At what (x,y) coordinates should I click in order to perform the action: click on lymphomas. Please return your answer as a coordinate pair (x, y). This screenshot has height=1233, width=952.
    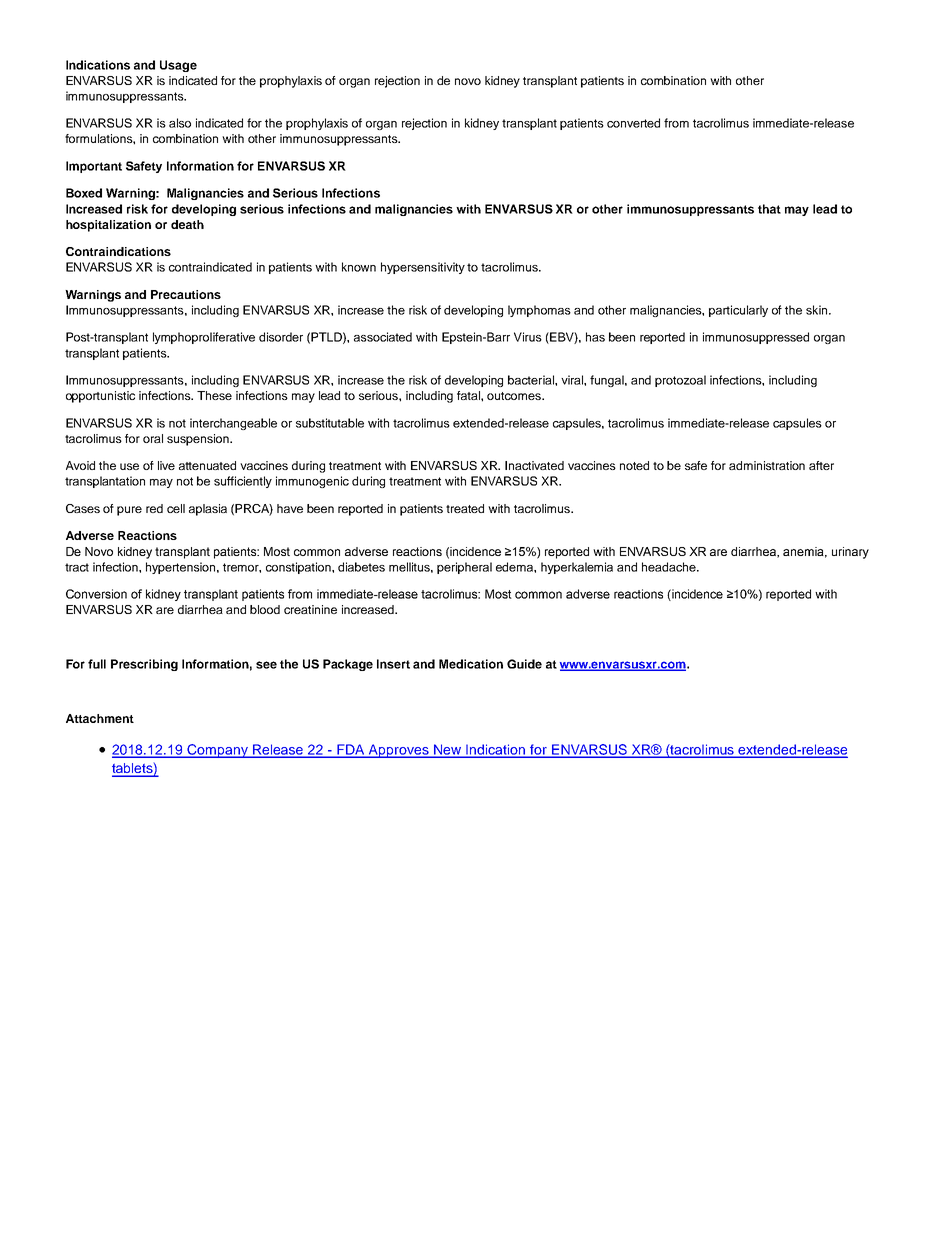
    Looking at the image, I should click on (539, 311).
